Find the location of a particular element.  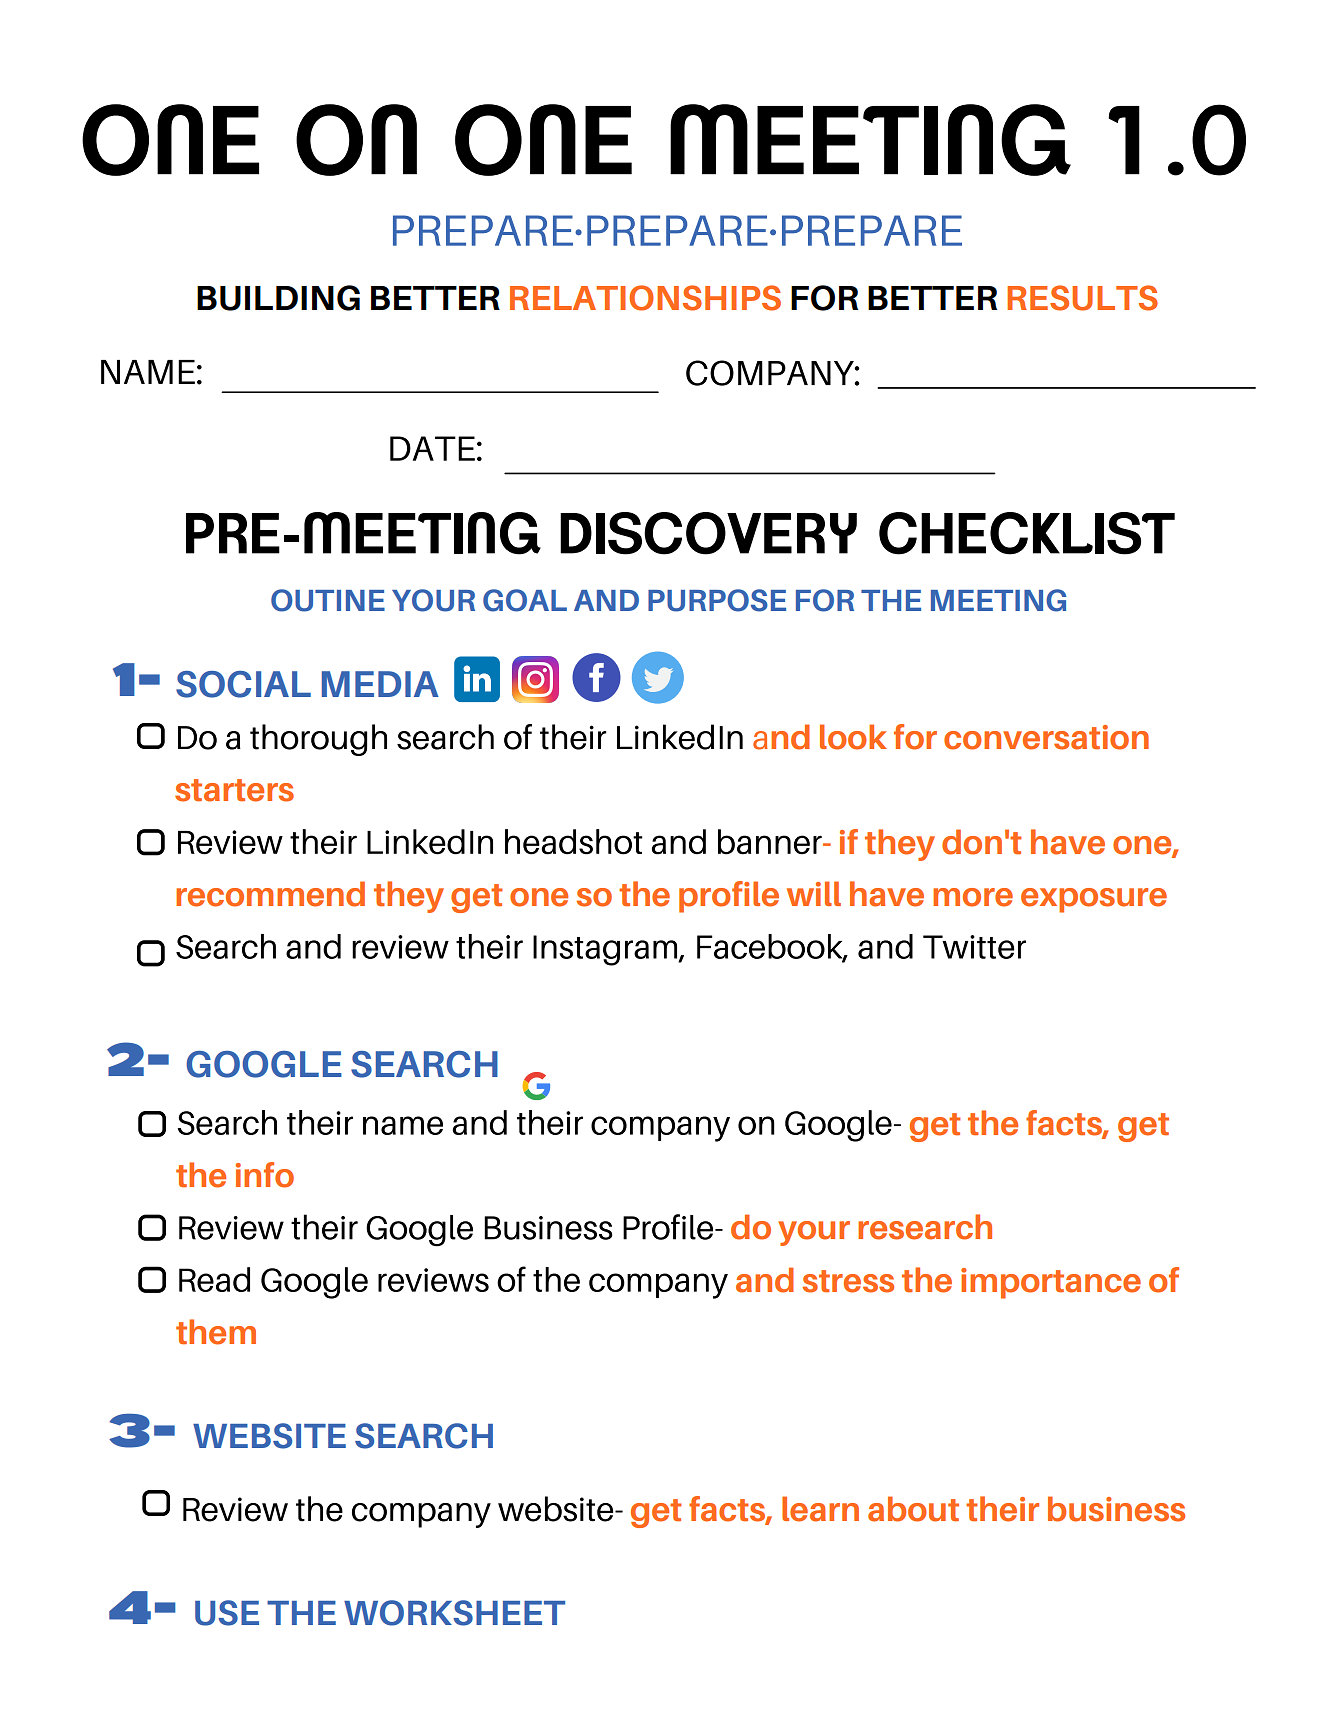

headshot is located at coordinates (574, 842).
